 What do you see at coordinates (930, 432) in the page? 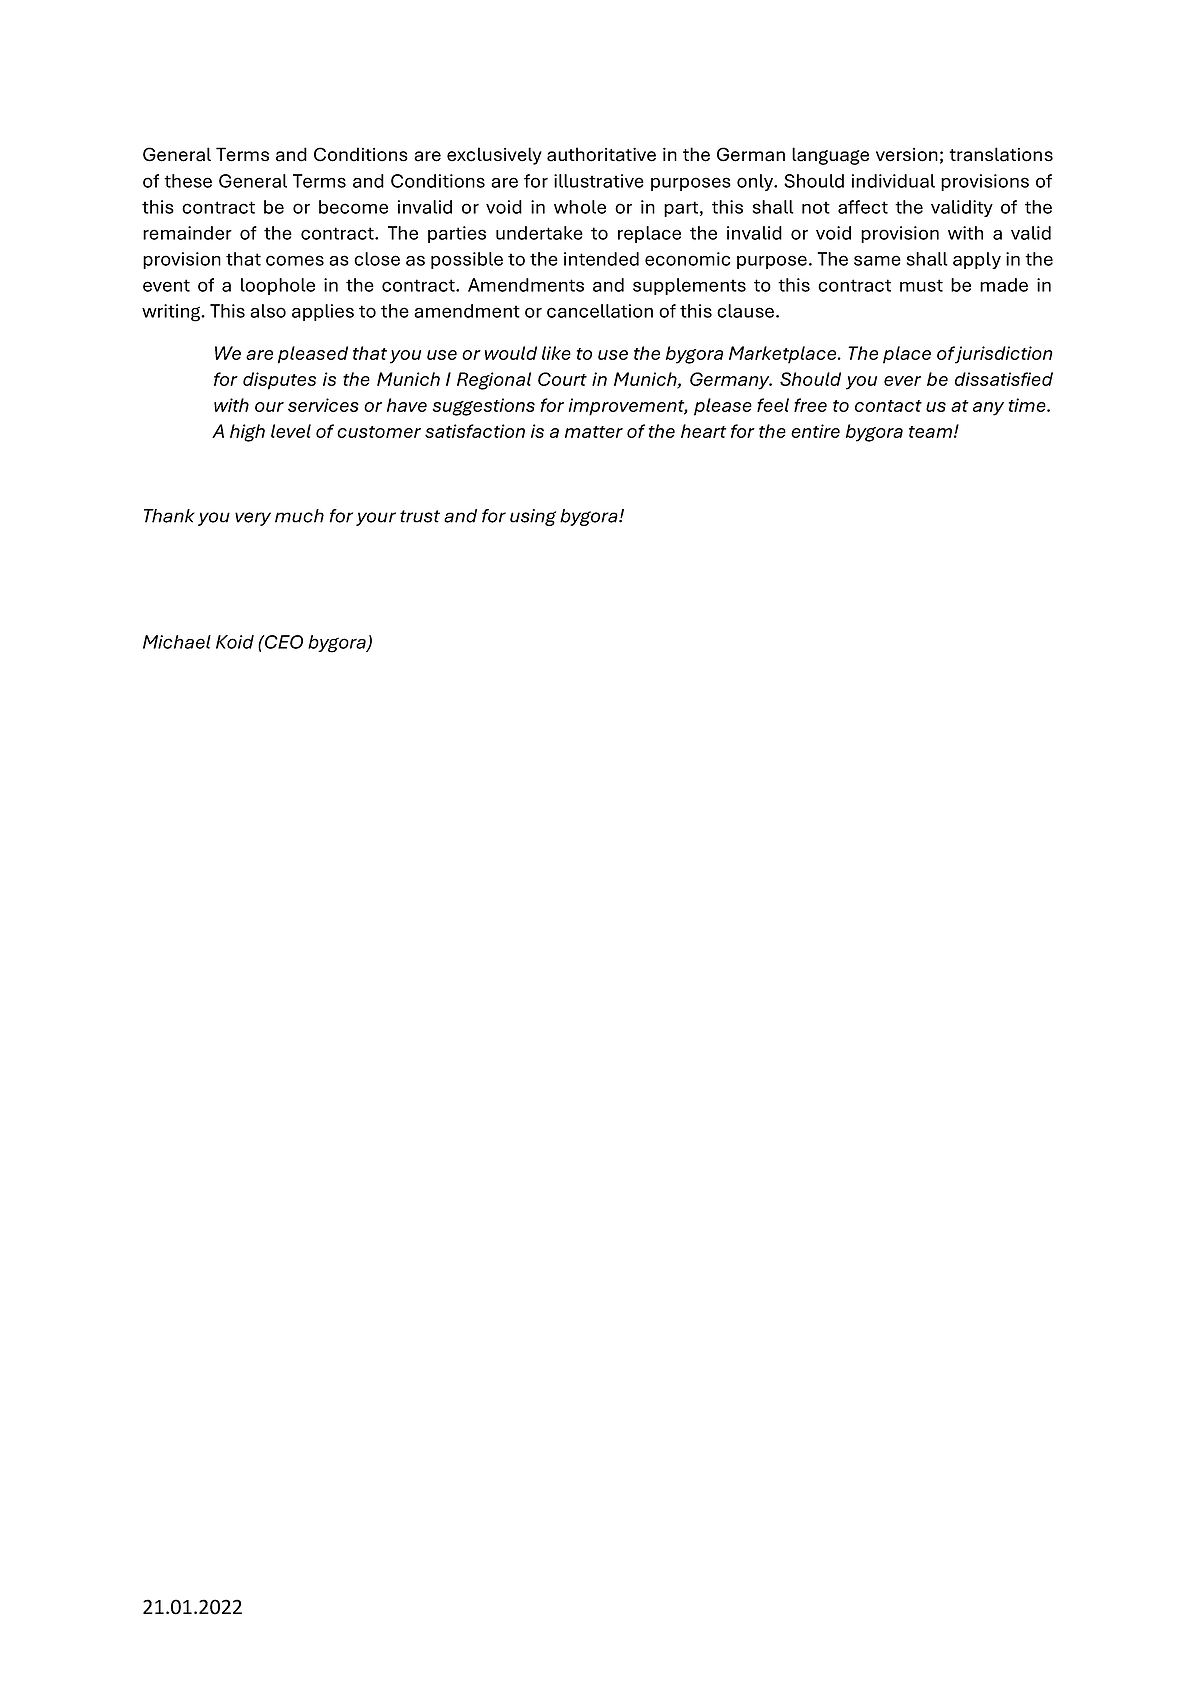
I see `team` at bounding box center [930, 432].
